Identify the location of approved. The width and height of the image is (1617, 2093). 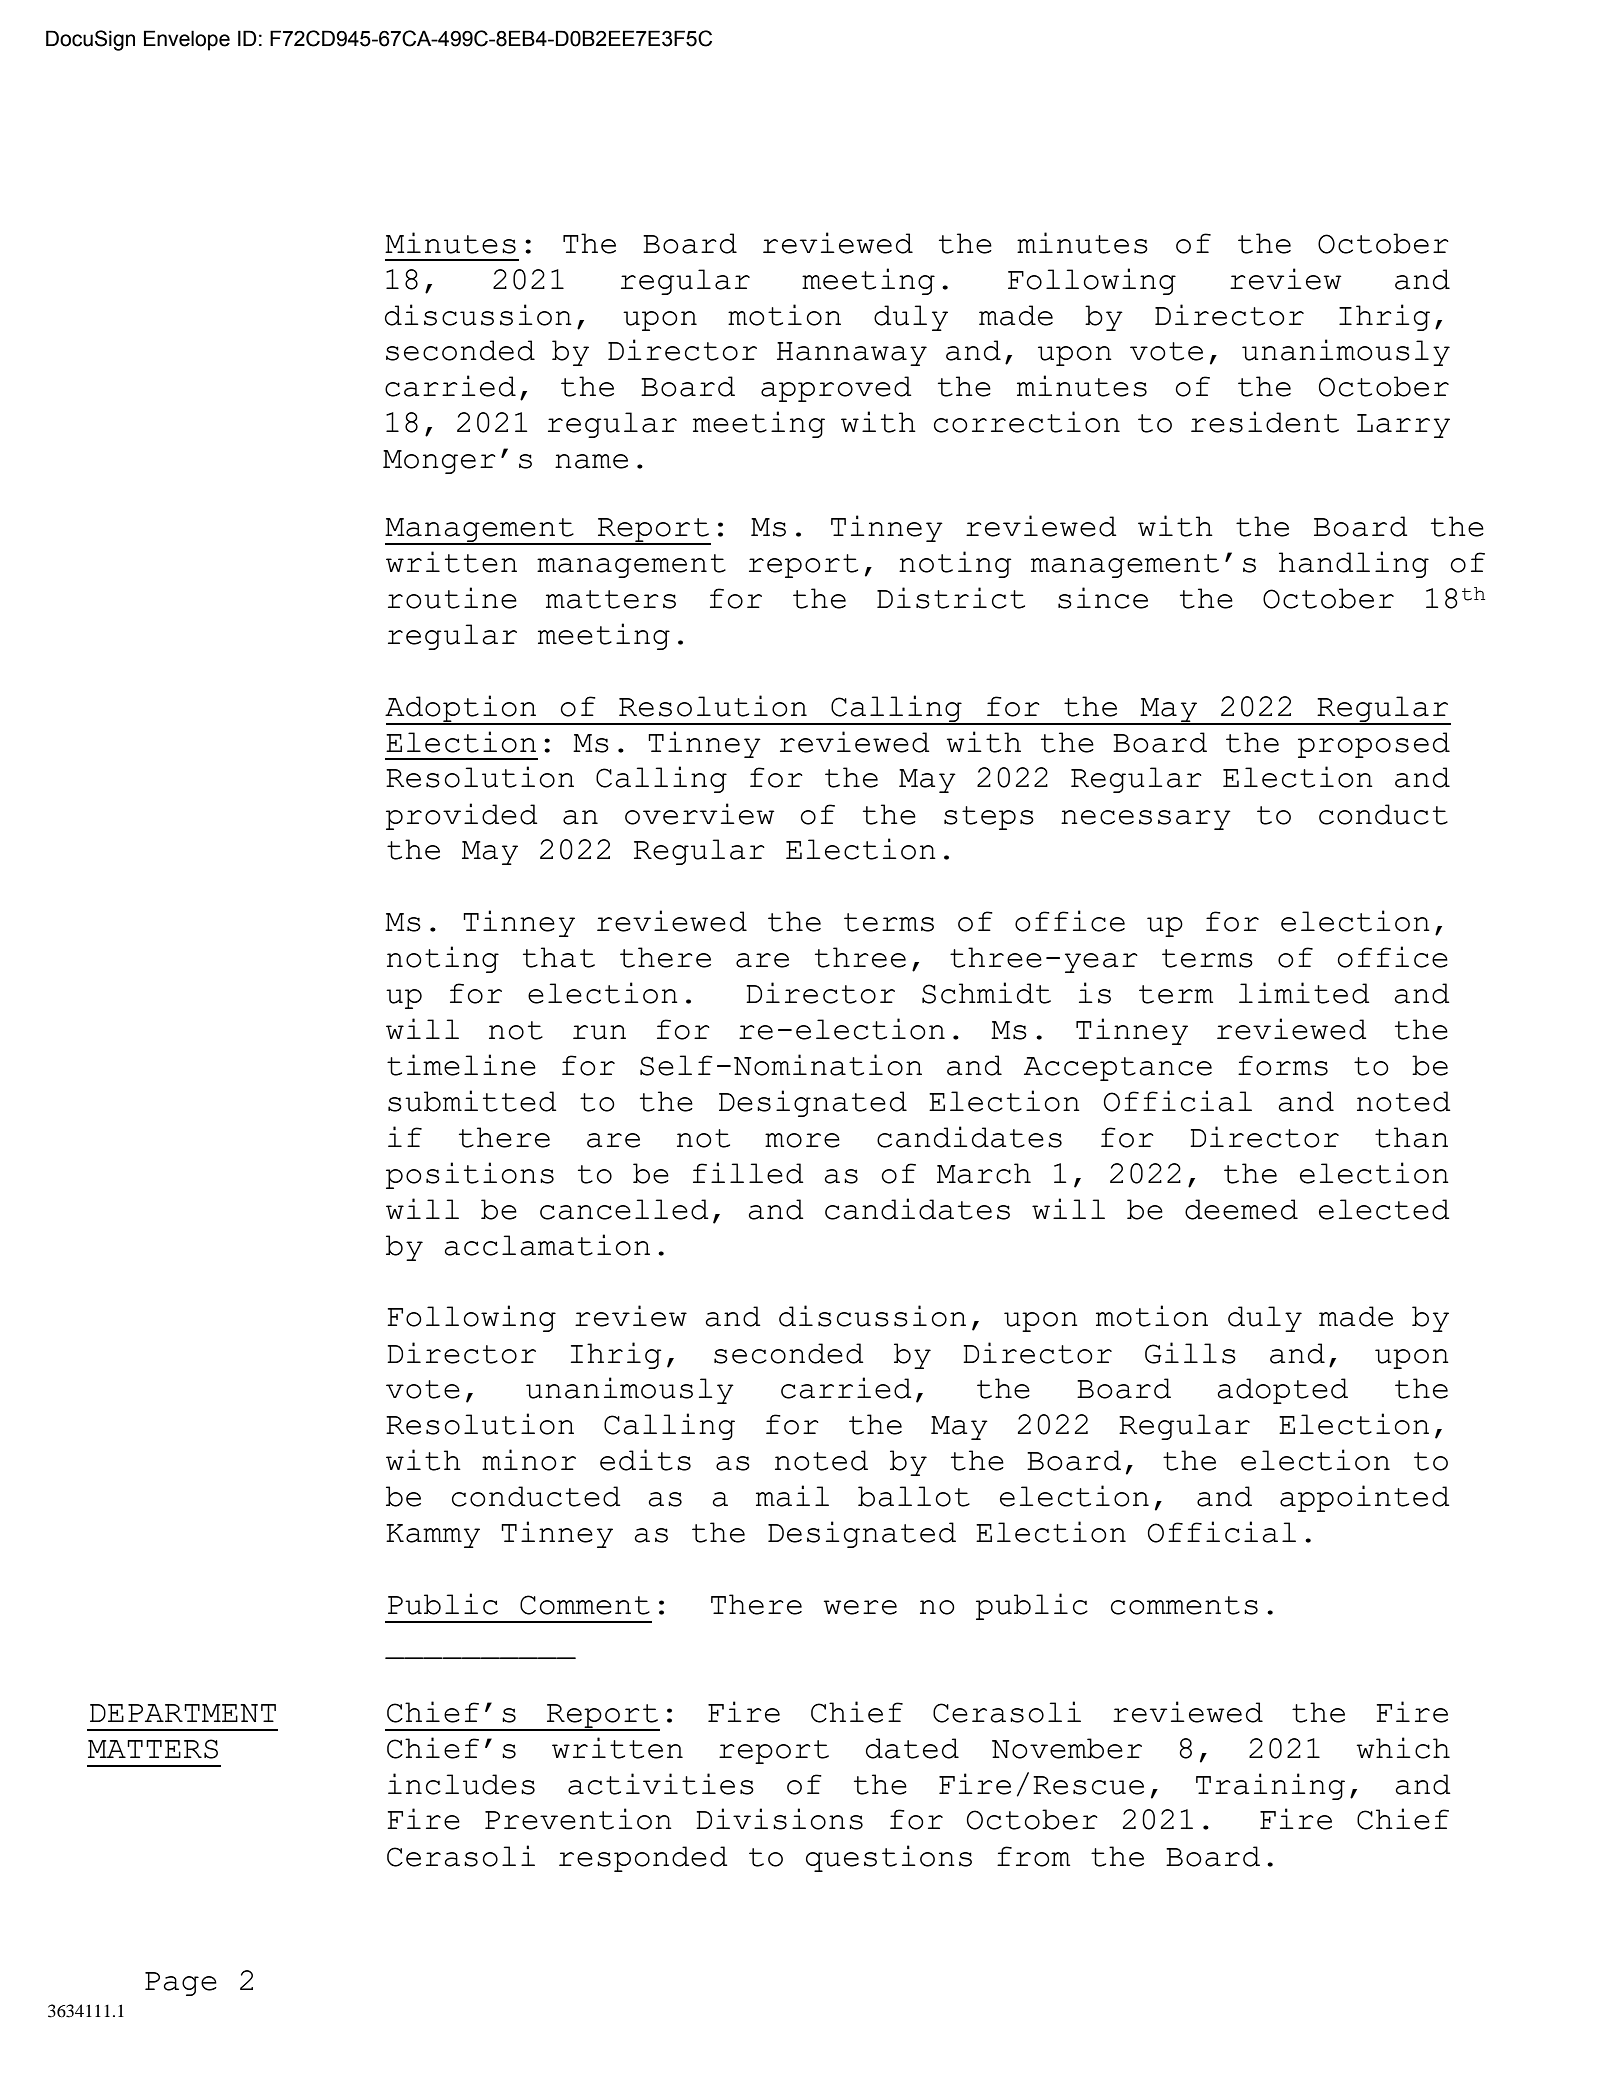
(836, 389).
